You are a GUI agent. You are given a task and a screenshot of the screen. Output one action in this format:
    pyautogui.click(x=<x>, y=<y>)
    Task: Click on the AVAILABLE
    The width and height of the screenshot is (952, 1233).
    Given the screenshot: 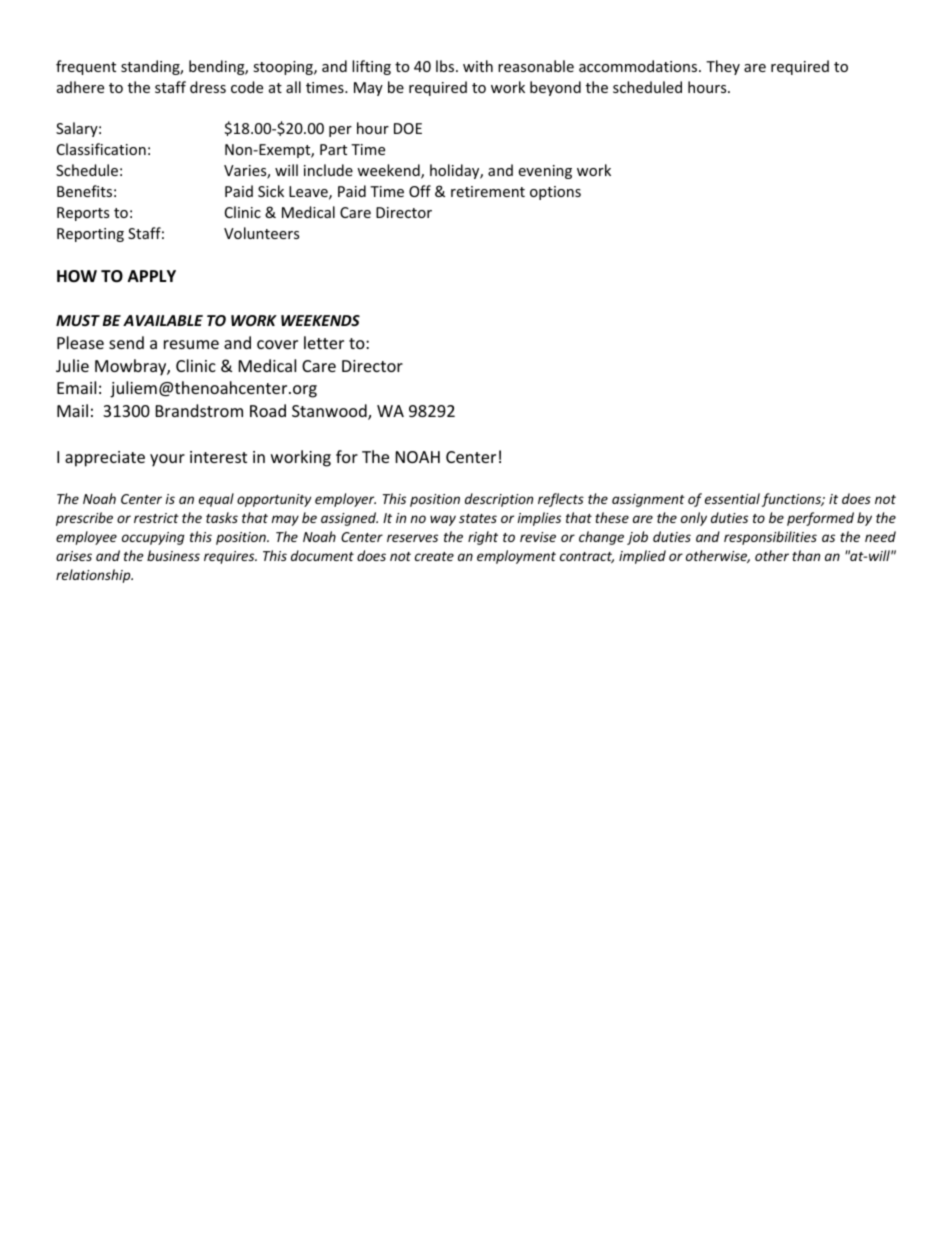 What is the action you would take?
    pyautogui.click(x=163, y=320)
